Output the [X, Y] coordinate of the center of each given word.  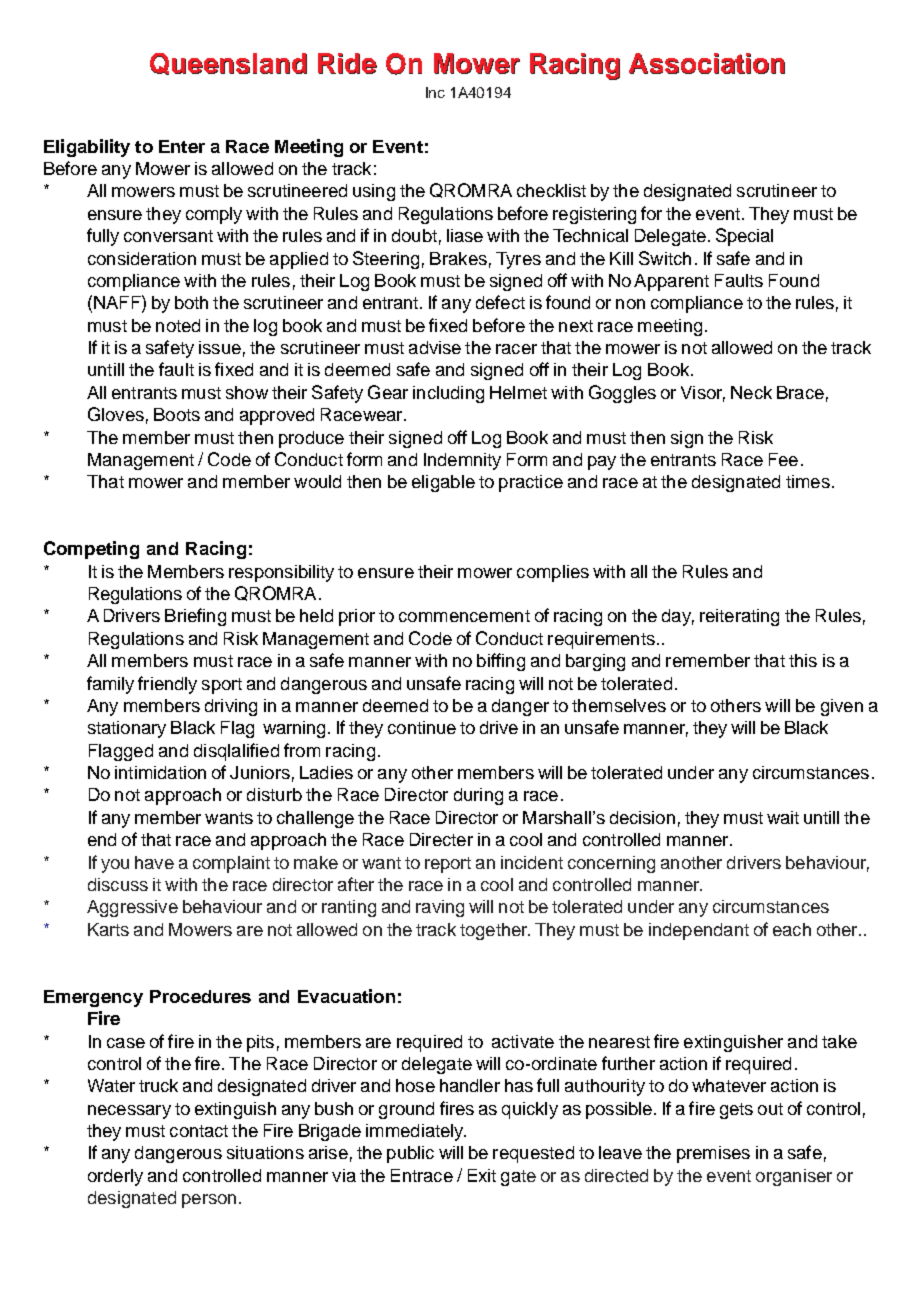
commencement [464, 616]
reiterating [739, 617]
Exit [482, 1175]
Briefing [195, 617]
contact [199, 1131]
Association [707, 63]
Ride [347, 63]
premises [713, 1154]
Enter [182, 146]
